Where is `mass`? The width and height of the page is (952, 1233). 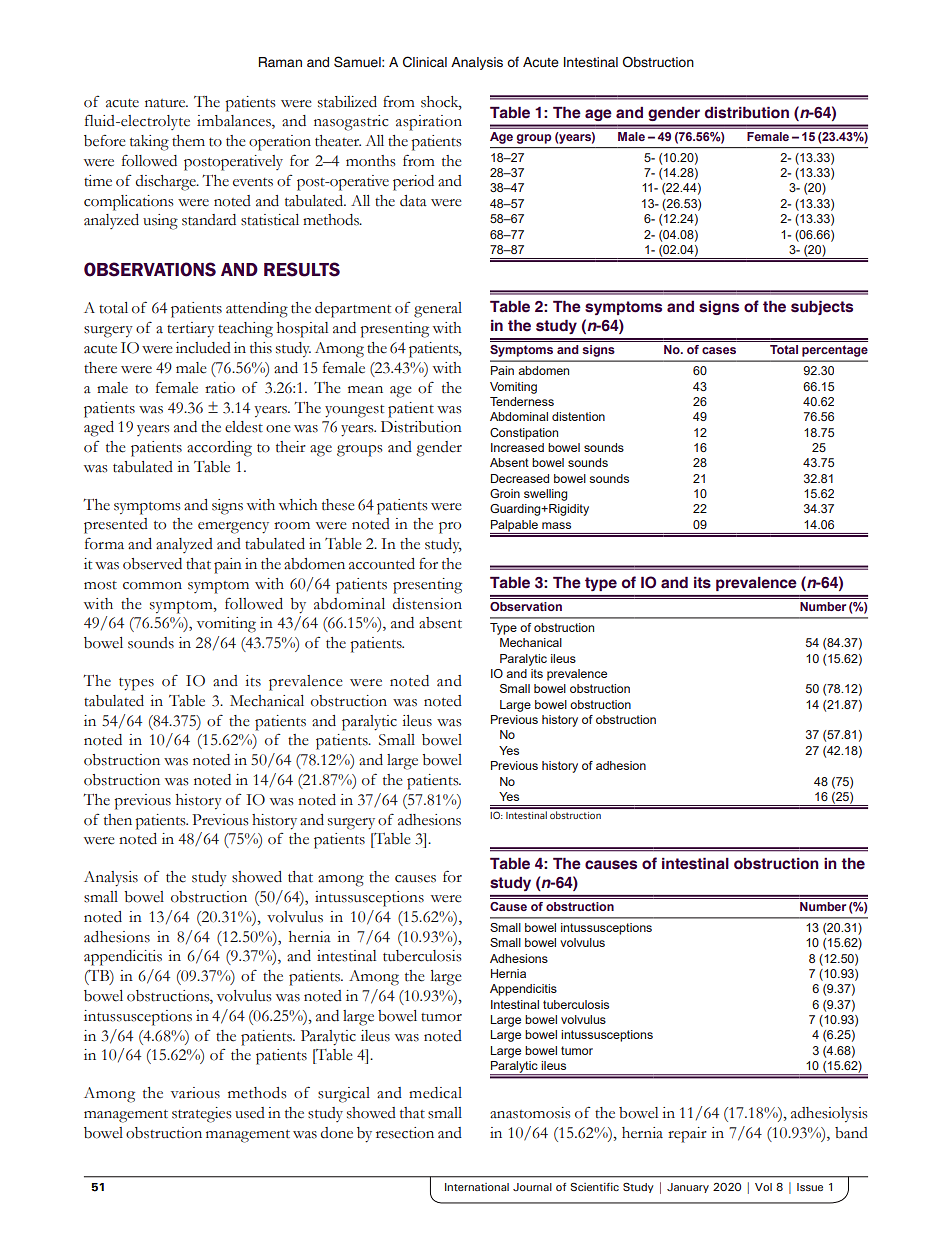
mass is located at coordinates (556, 525).
